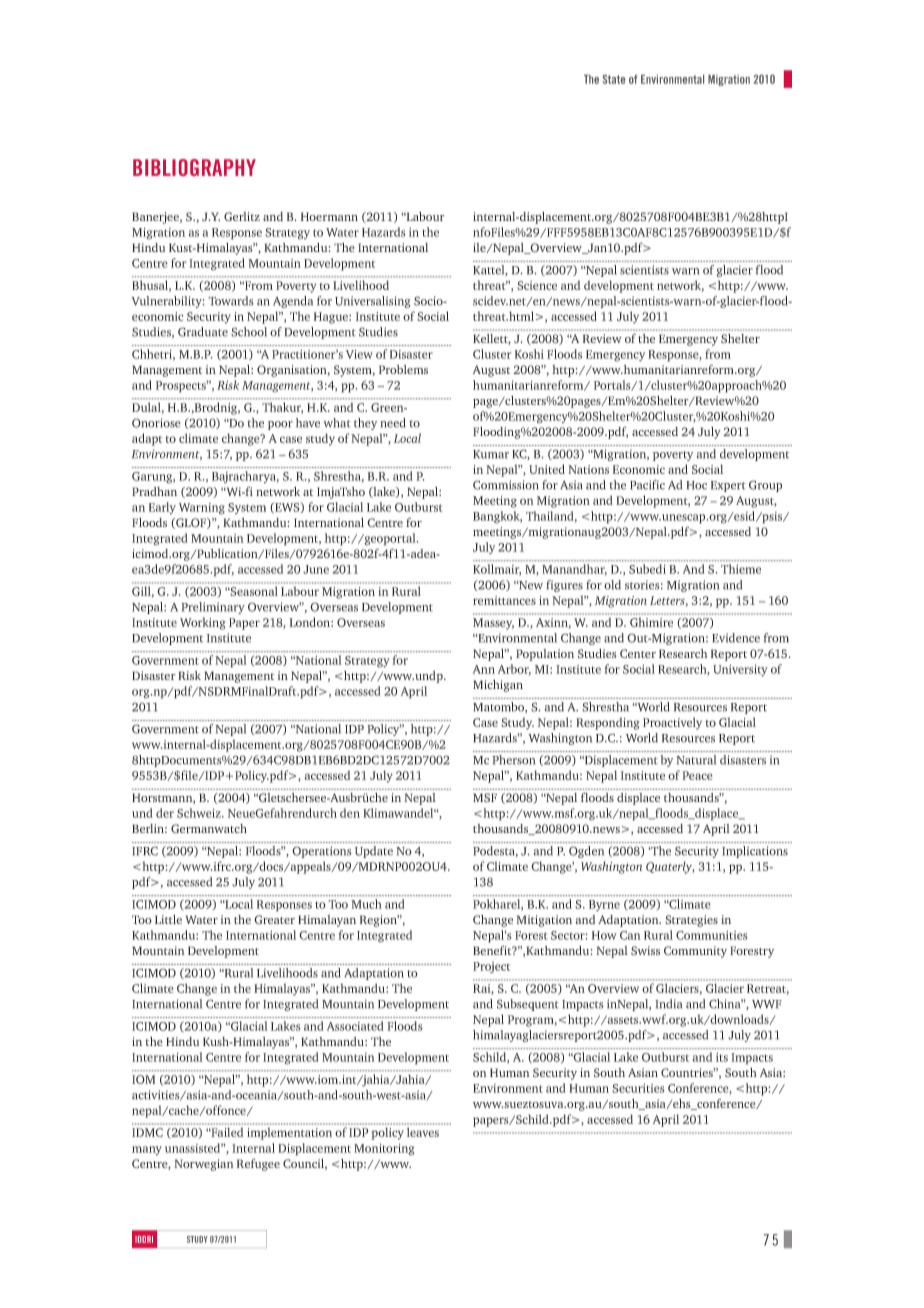 The image size is (924, 1308). What do you see at coordinates (168, 919) in the screenshot?
I see `Little` at bounding box center [168, 919].
